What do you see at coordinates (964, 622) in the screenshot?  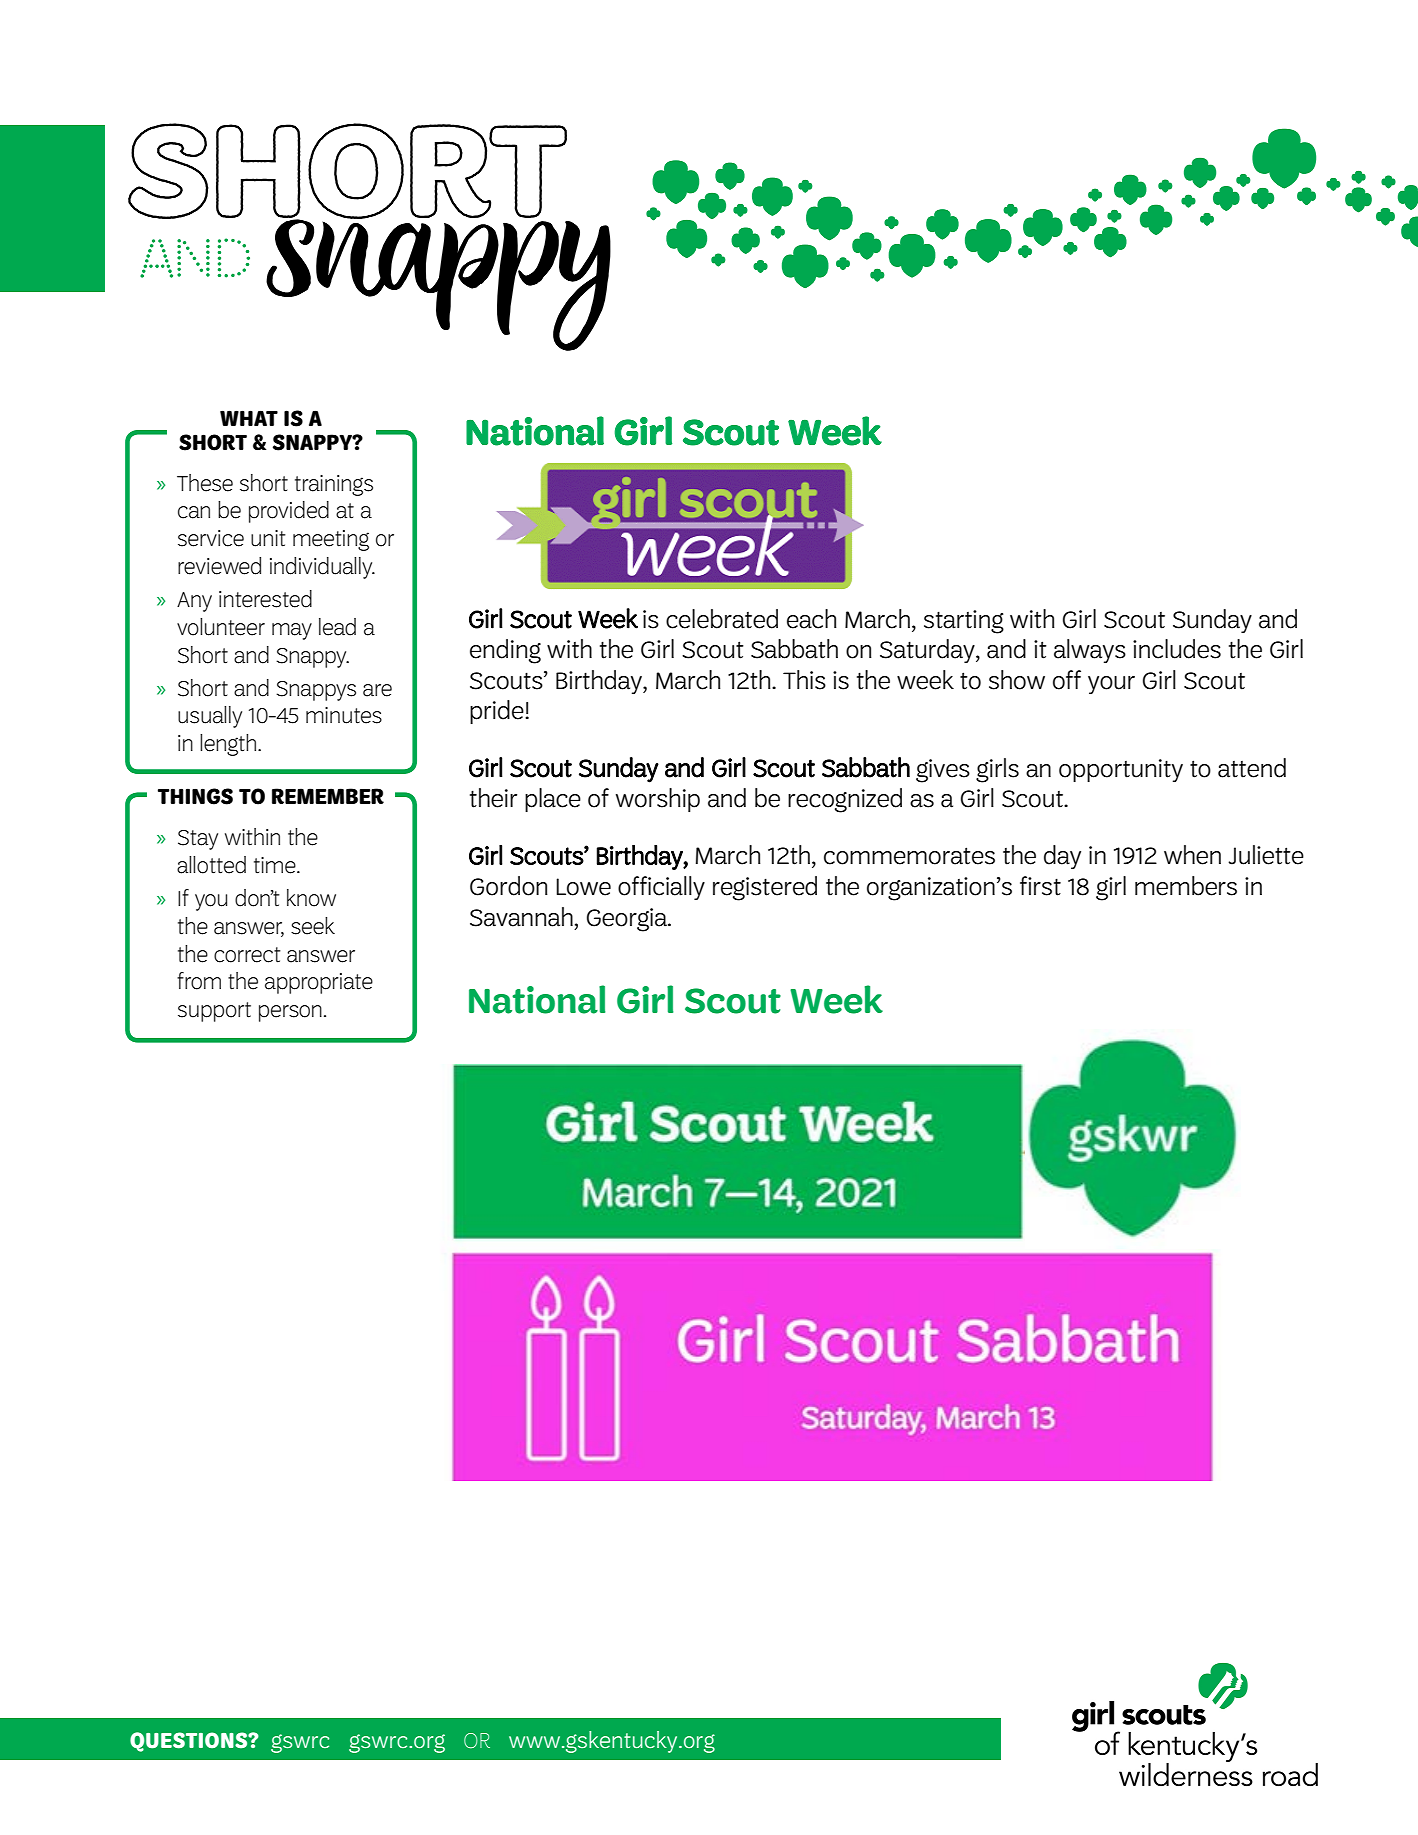 I see `starting` at bounding box center [964, 622].
